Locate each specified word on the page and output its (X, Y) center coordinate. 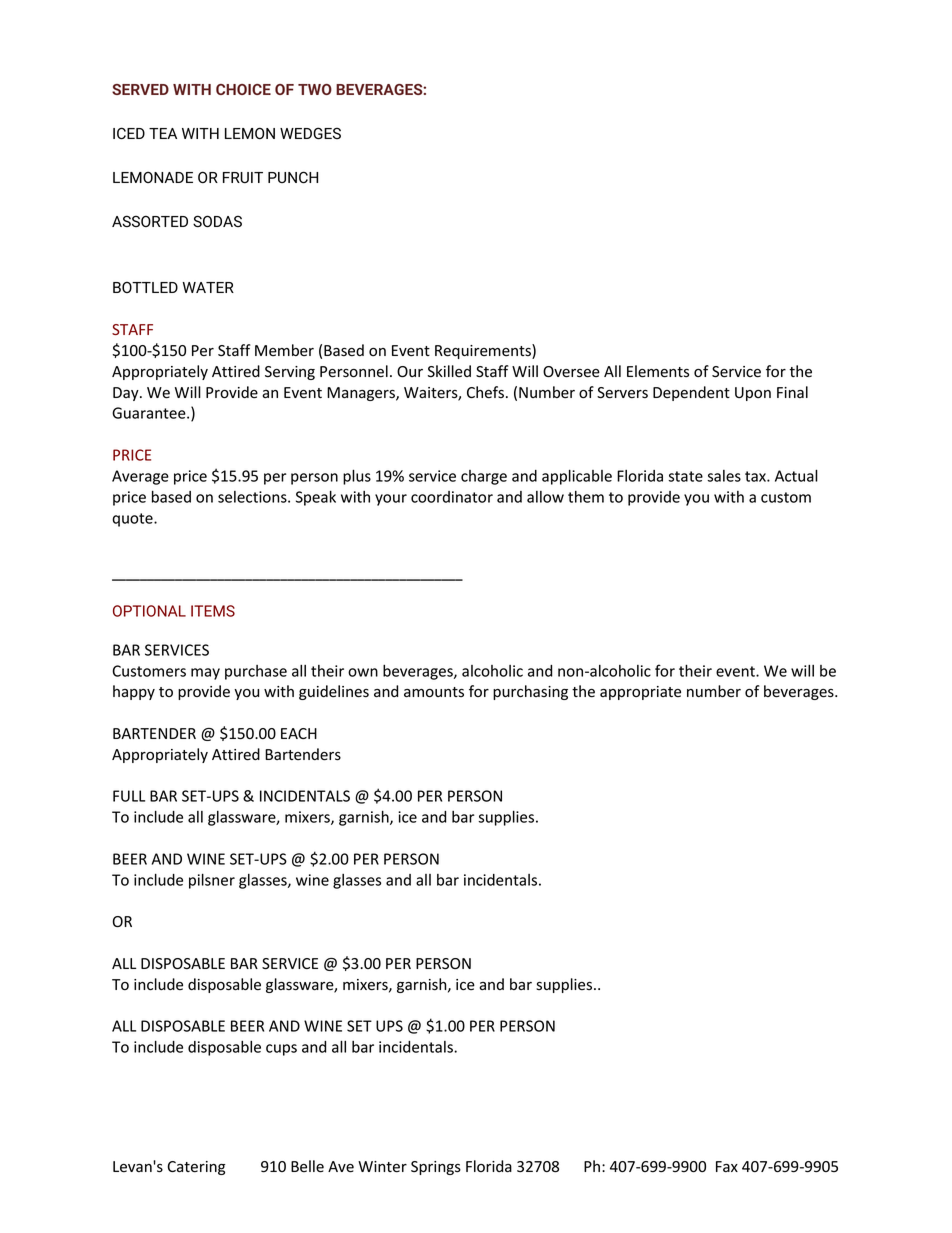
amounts (434, 692)
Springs (436, 1168)
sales (724, 476)
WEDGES (310, 133)
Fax (727, 1166)
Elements (658, 371)
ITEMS (213, 611)
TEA (163, 133)
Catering (196, 1168)
